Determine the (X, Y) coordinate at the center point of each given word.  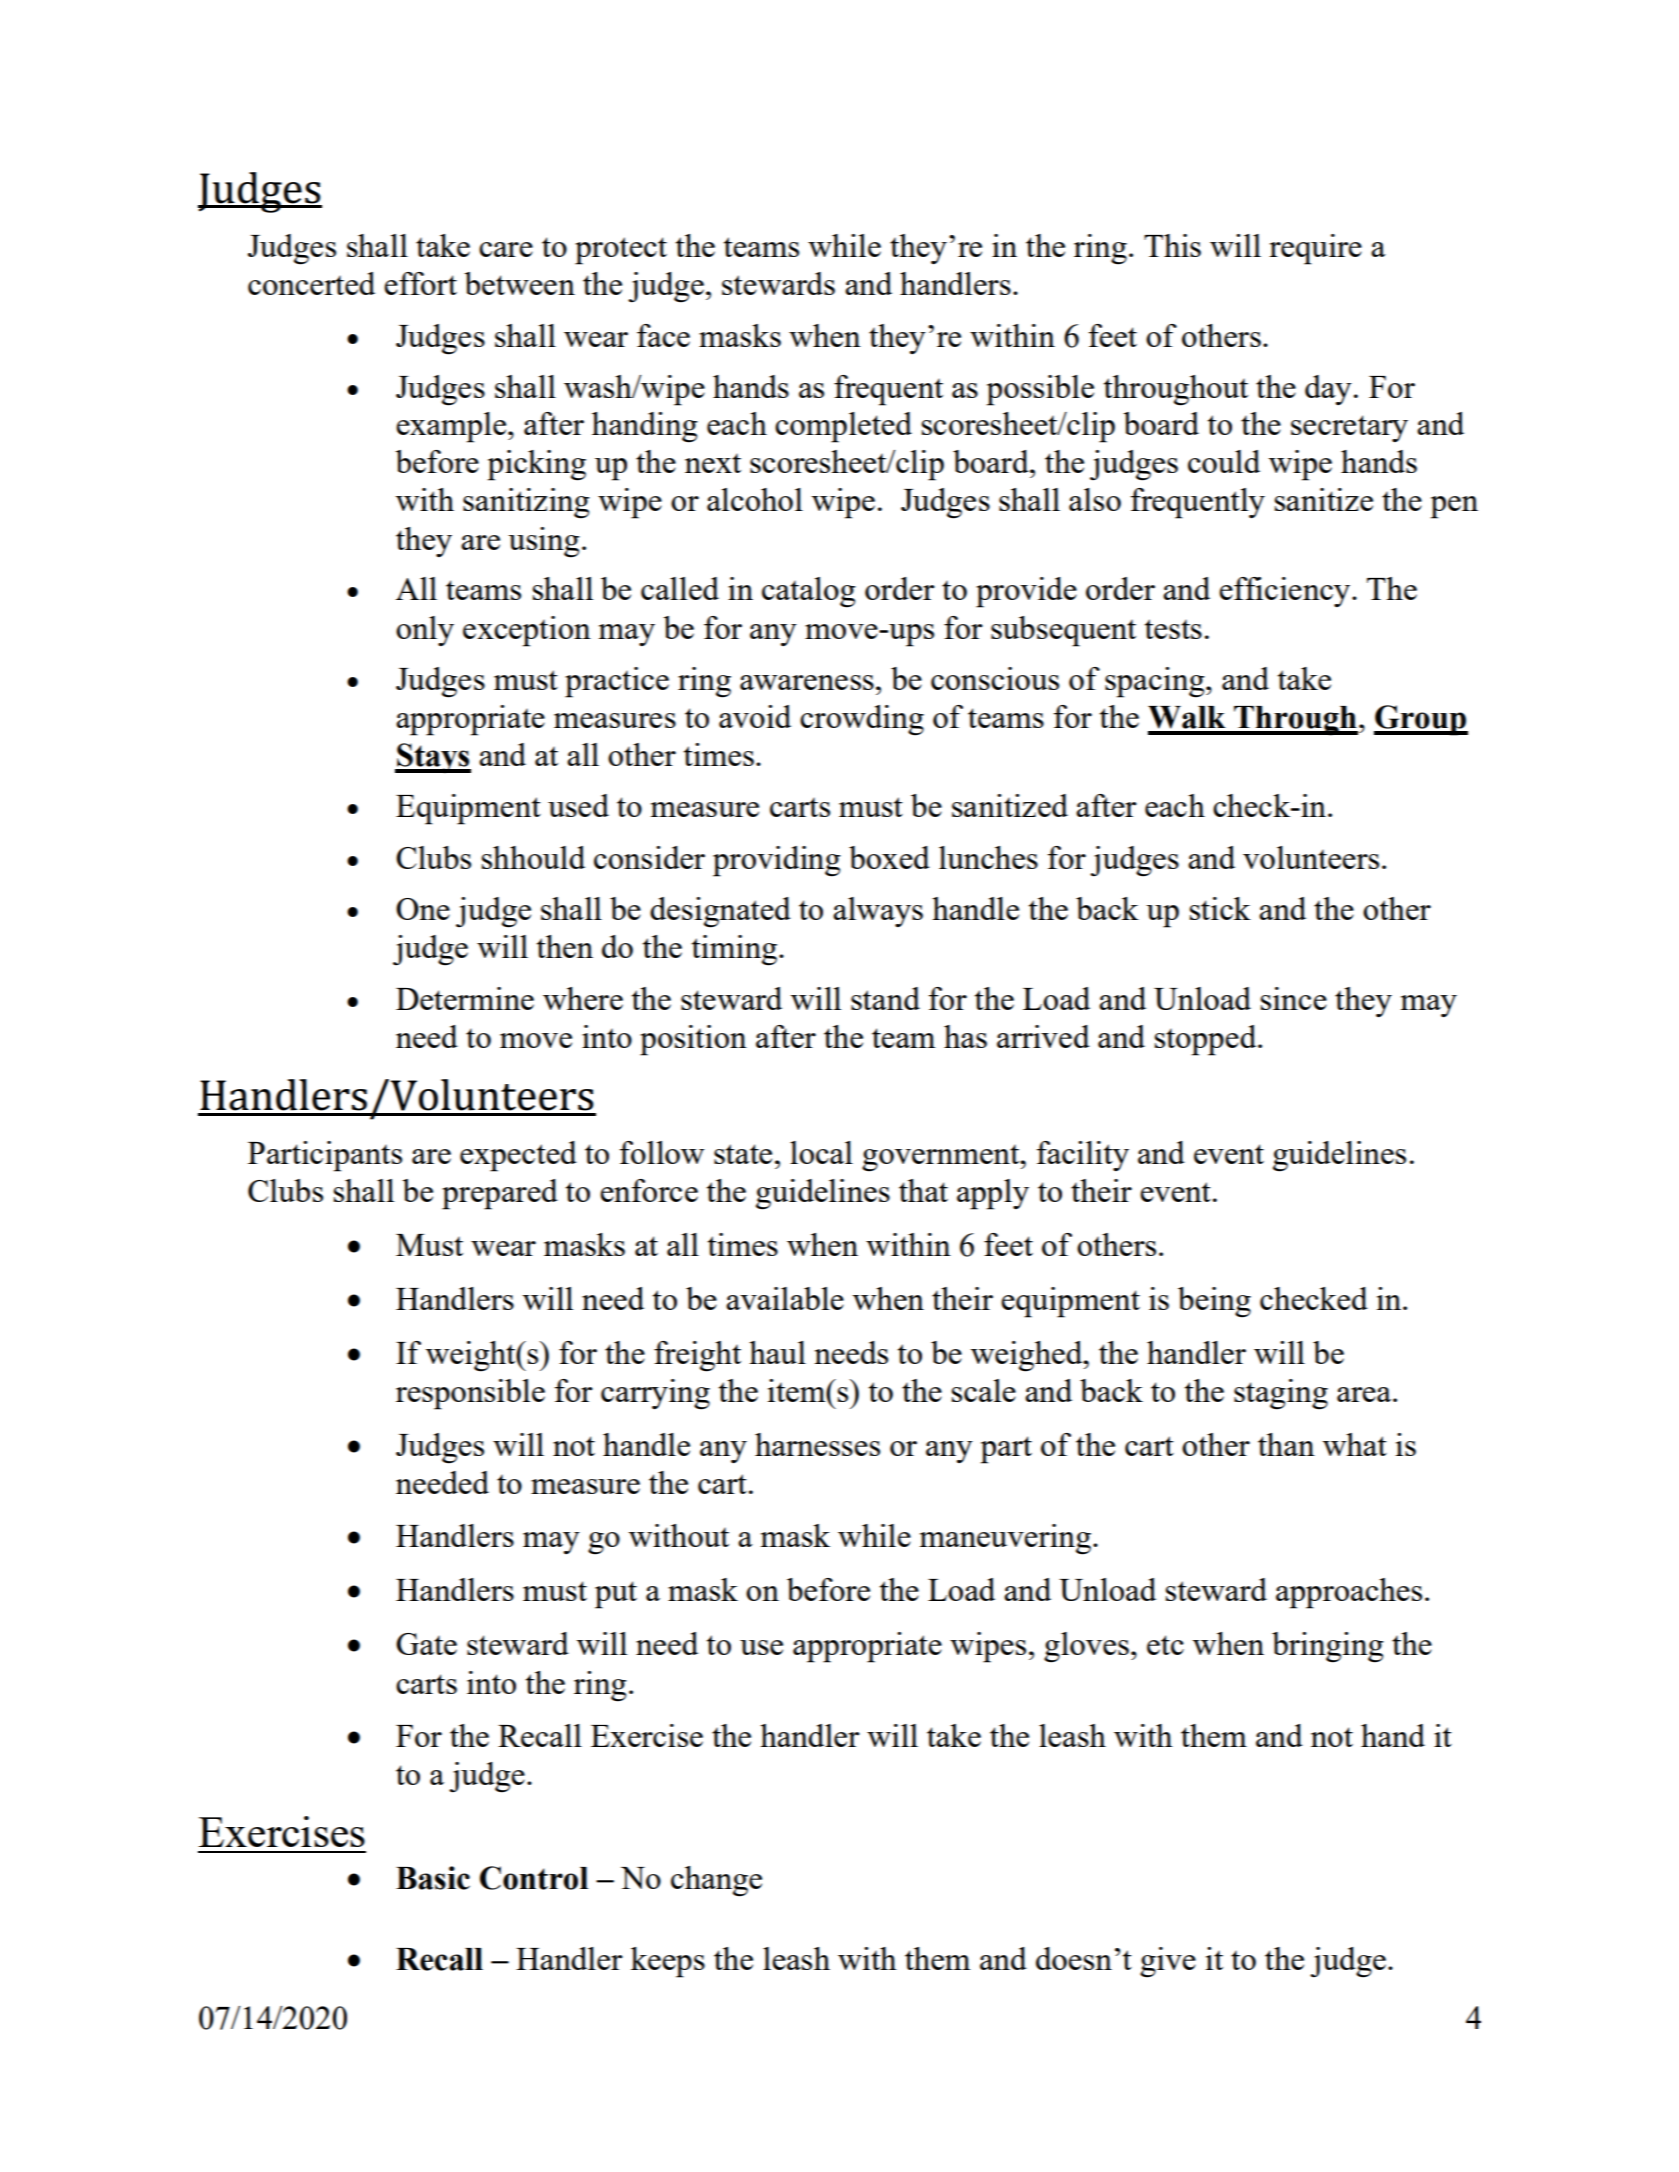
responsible (470, 1394)
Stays (433, 758)
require (1315, 249)
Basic (433, 1878)
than (1286, 1444)
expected (518, 1156)
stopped (1207, 1040)
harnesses (817, 1444)
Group (1421, 720)
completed (843, 427)
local (821, 1152)
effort (420, 283)
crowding (862, 720)
